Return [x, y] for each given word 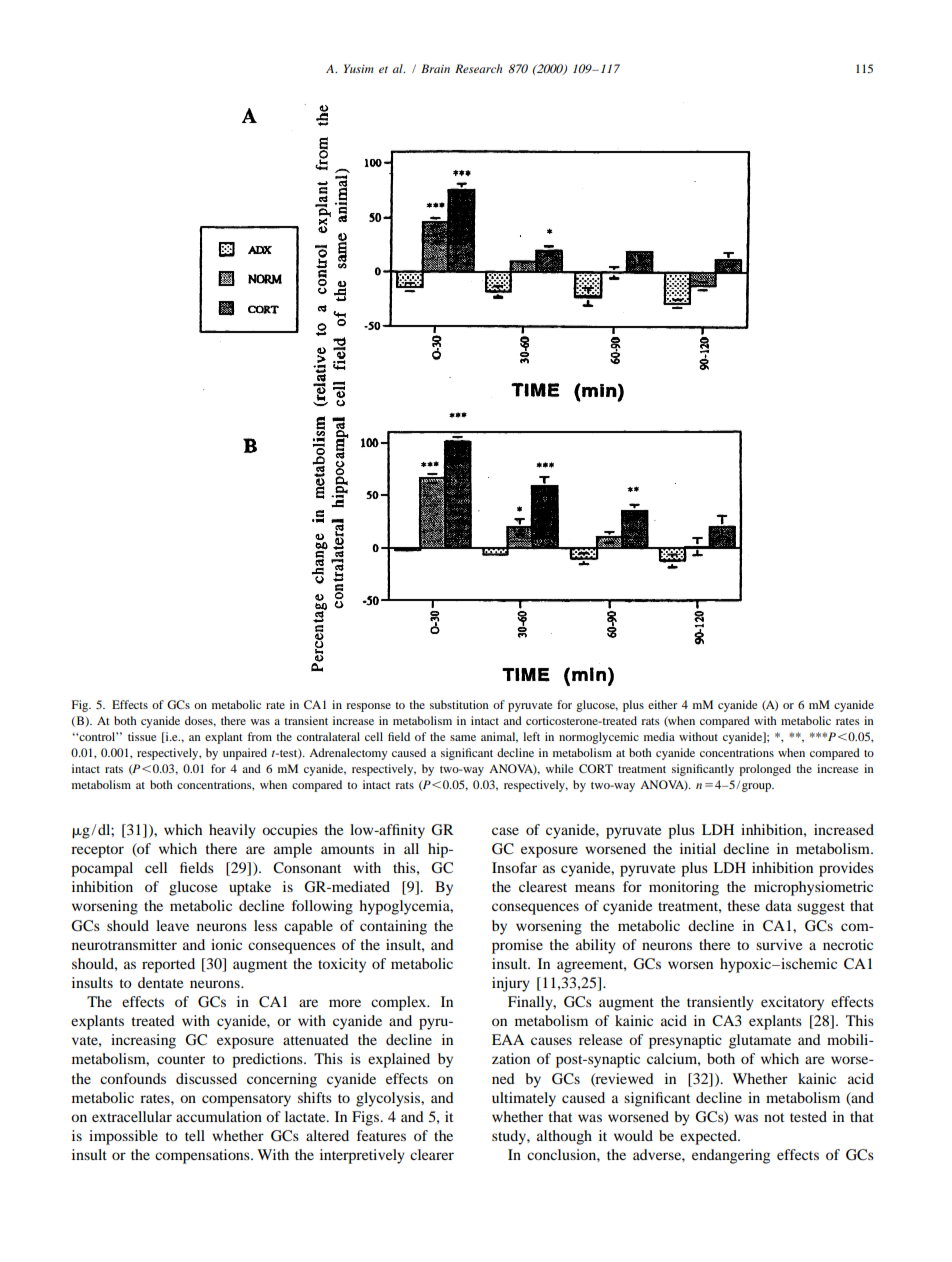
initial [698, 848]
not [774, 1117]
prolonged [765, 770]
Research [478, 68]
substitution [459, 704]
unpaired [245, 754]
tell [195, 1135]
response [368, 707]
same [463, 738]
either [663, 704]
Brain [435, 68]
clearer [432, 1154]
